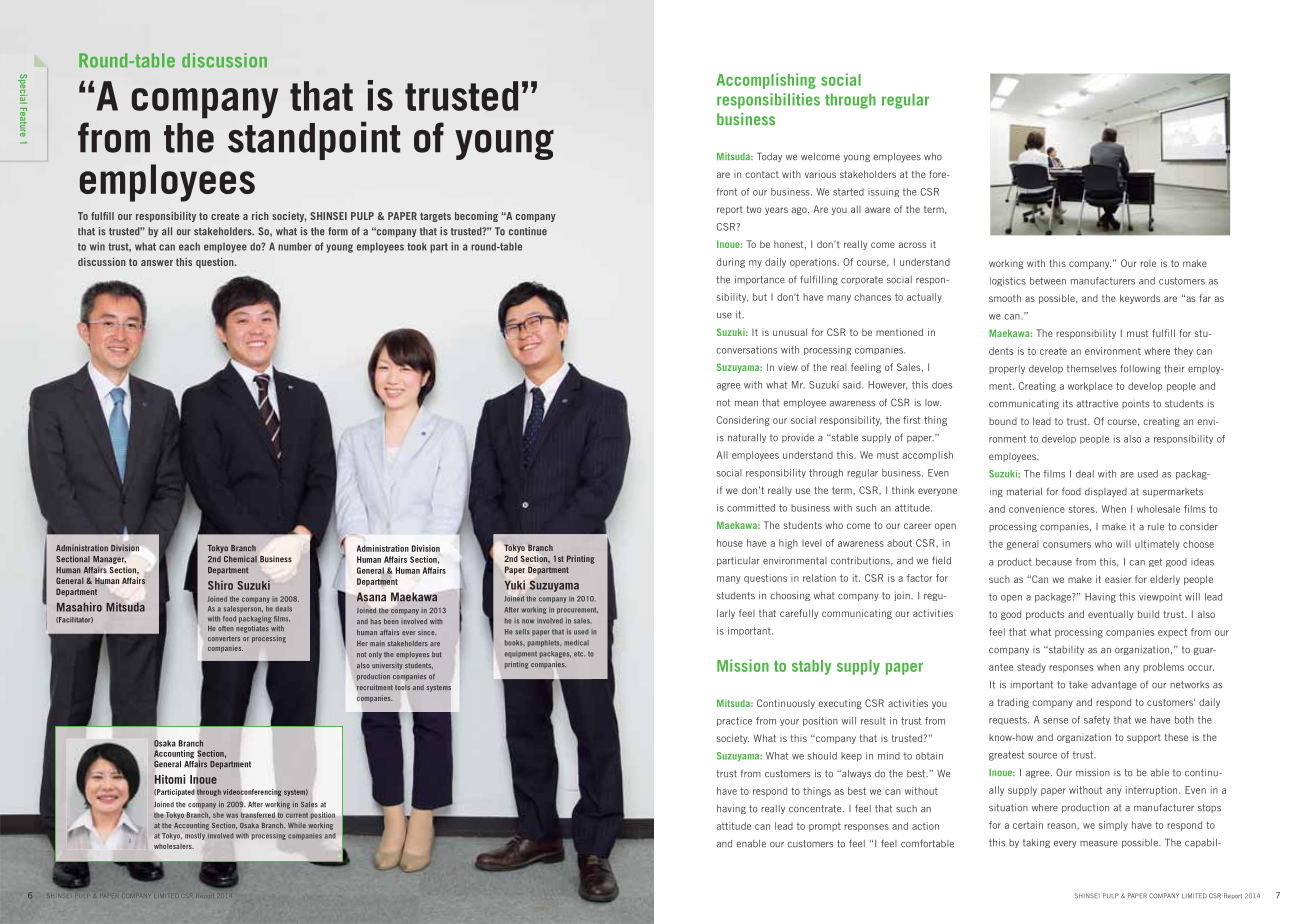  I want to click on Shiro, so click(220, 585).
